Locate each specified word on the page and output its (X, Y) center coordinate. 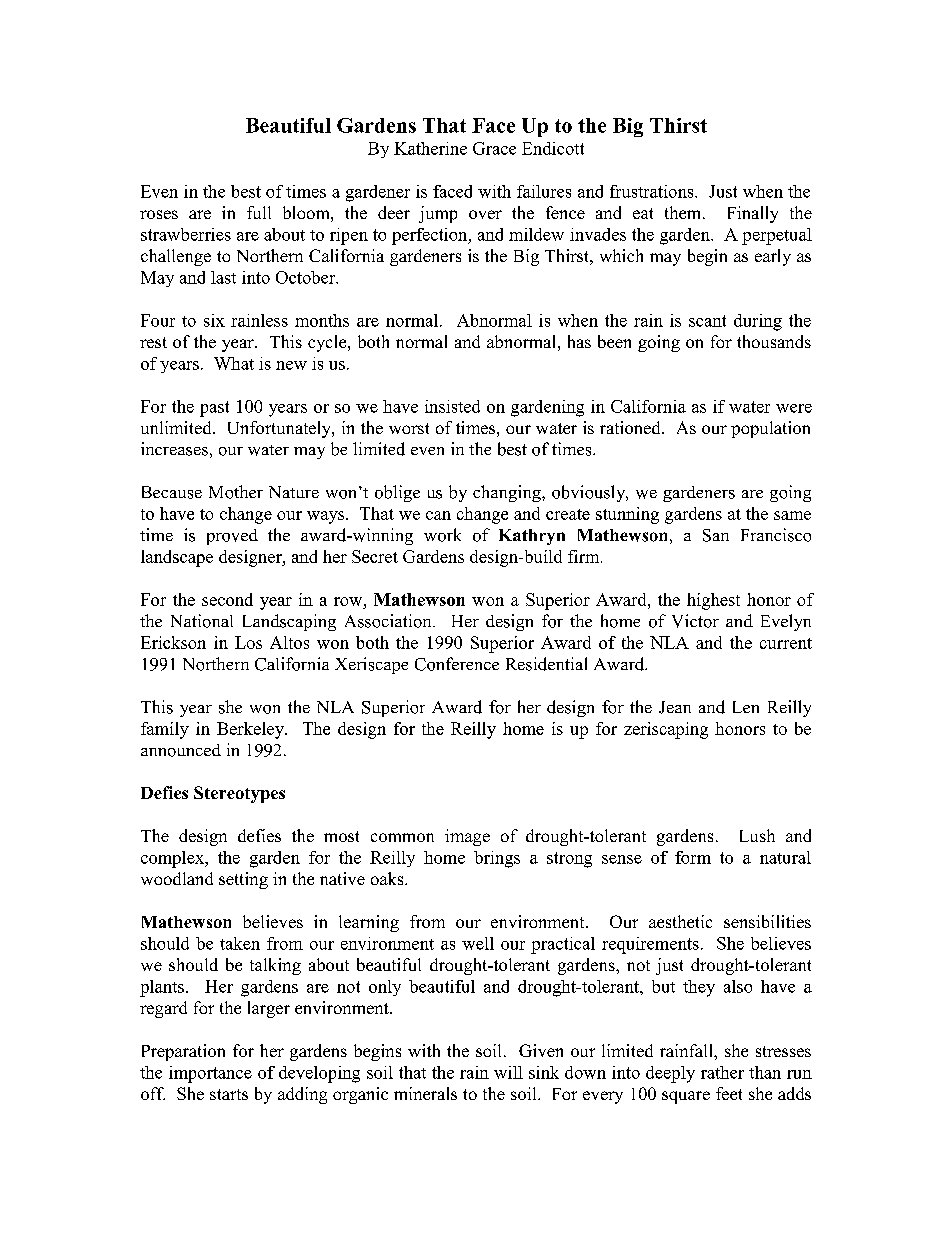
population (770, 429)
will (508, 1072)
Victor (695, 621)
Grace (494, 148)
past (214, 409)
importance (210, 1074)
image (467, 837)
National (202, 621)
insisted (452, 406)
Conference (457, 664)
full (259, 212)
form (693, 857)
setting (243, 880)
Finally (753, 214)
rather (722, 1072)
